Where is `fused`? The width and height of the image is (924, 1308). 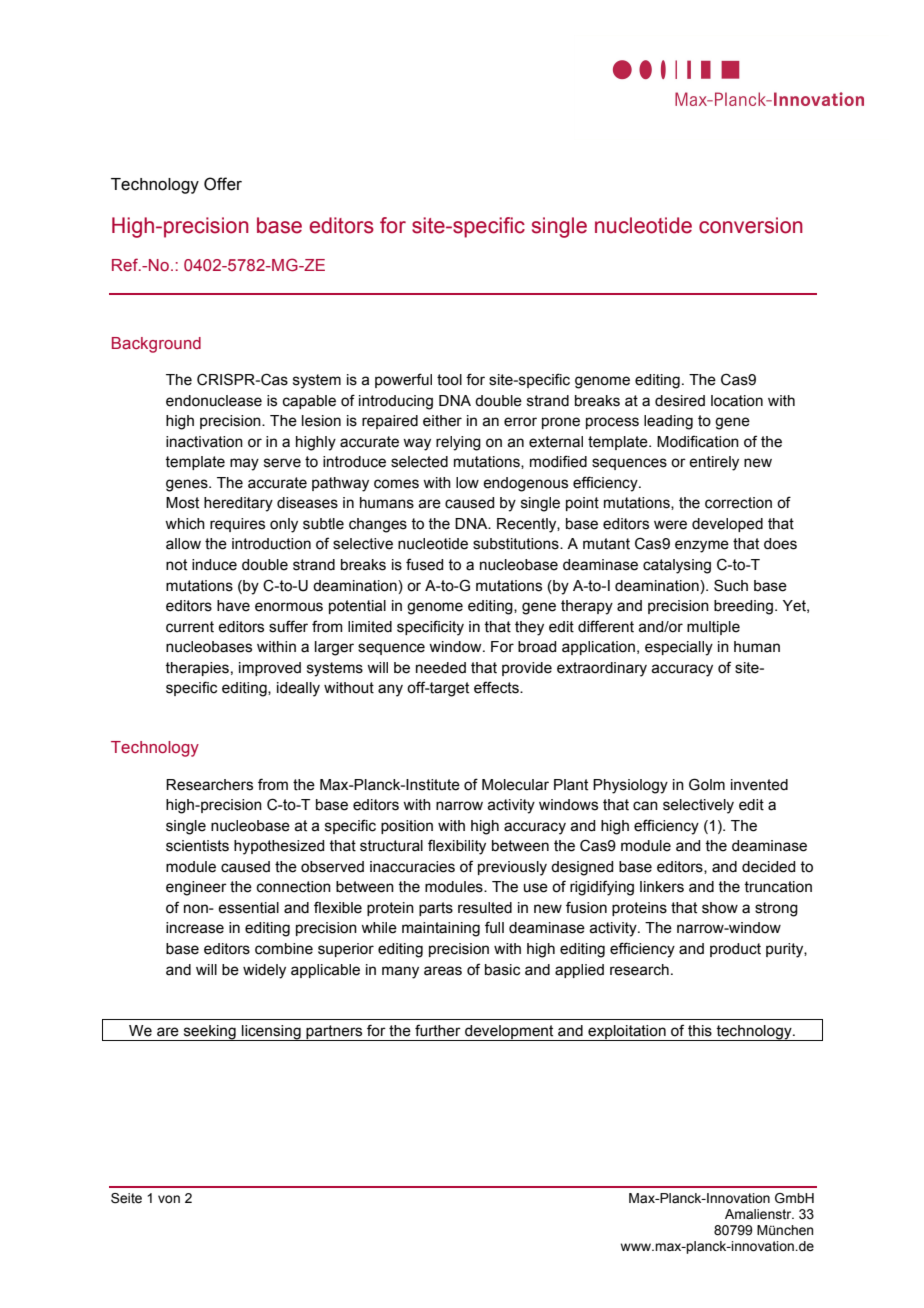 fused is located at coordinates (424, 564).
